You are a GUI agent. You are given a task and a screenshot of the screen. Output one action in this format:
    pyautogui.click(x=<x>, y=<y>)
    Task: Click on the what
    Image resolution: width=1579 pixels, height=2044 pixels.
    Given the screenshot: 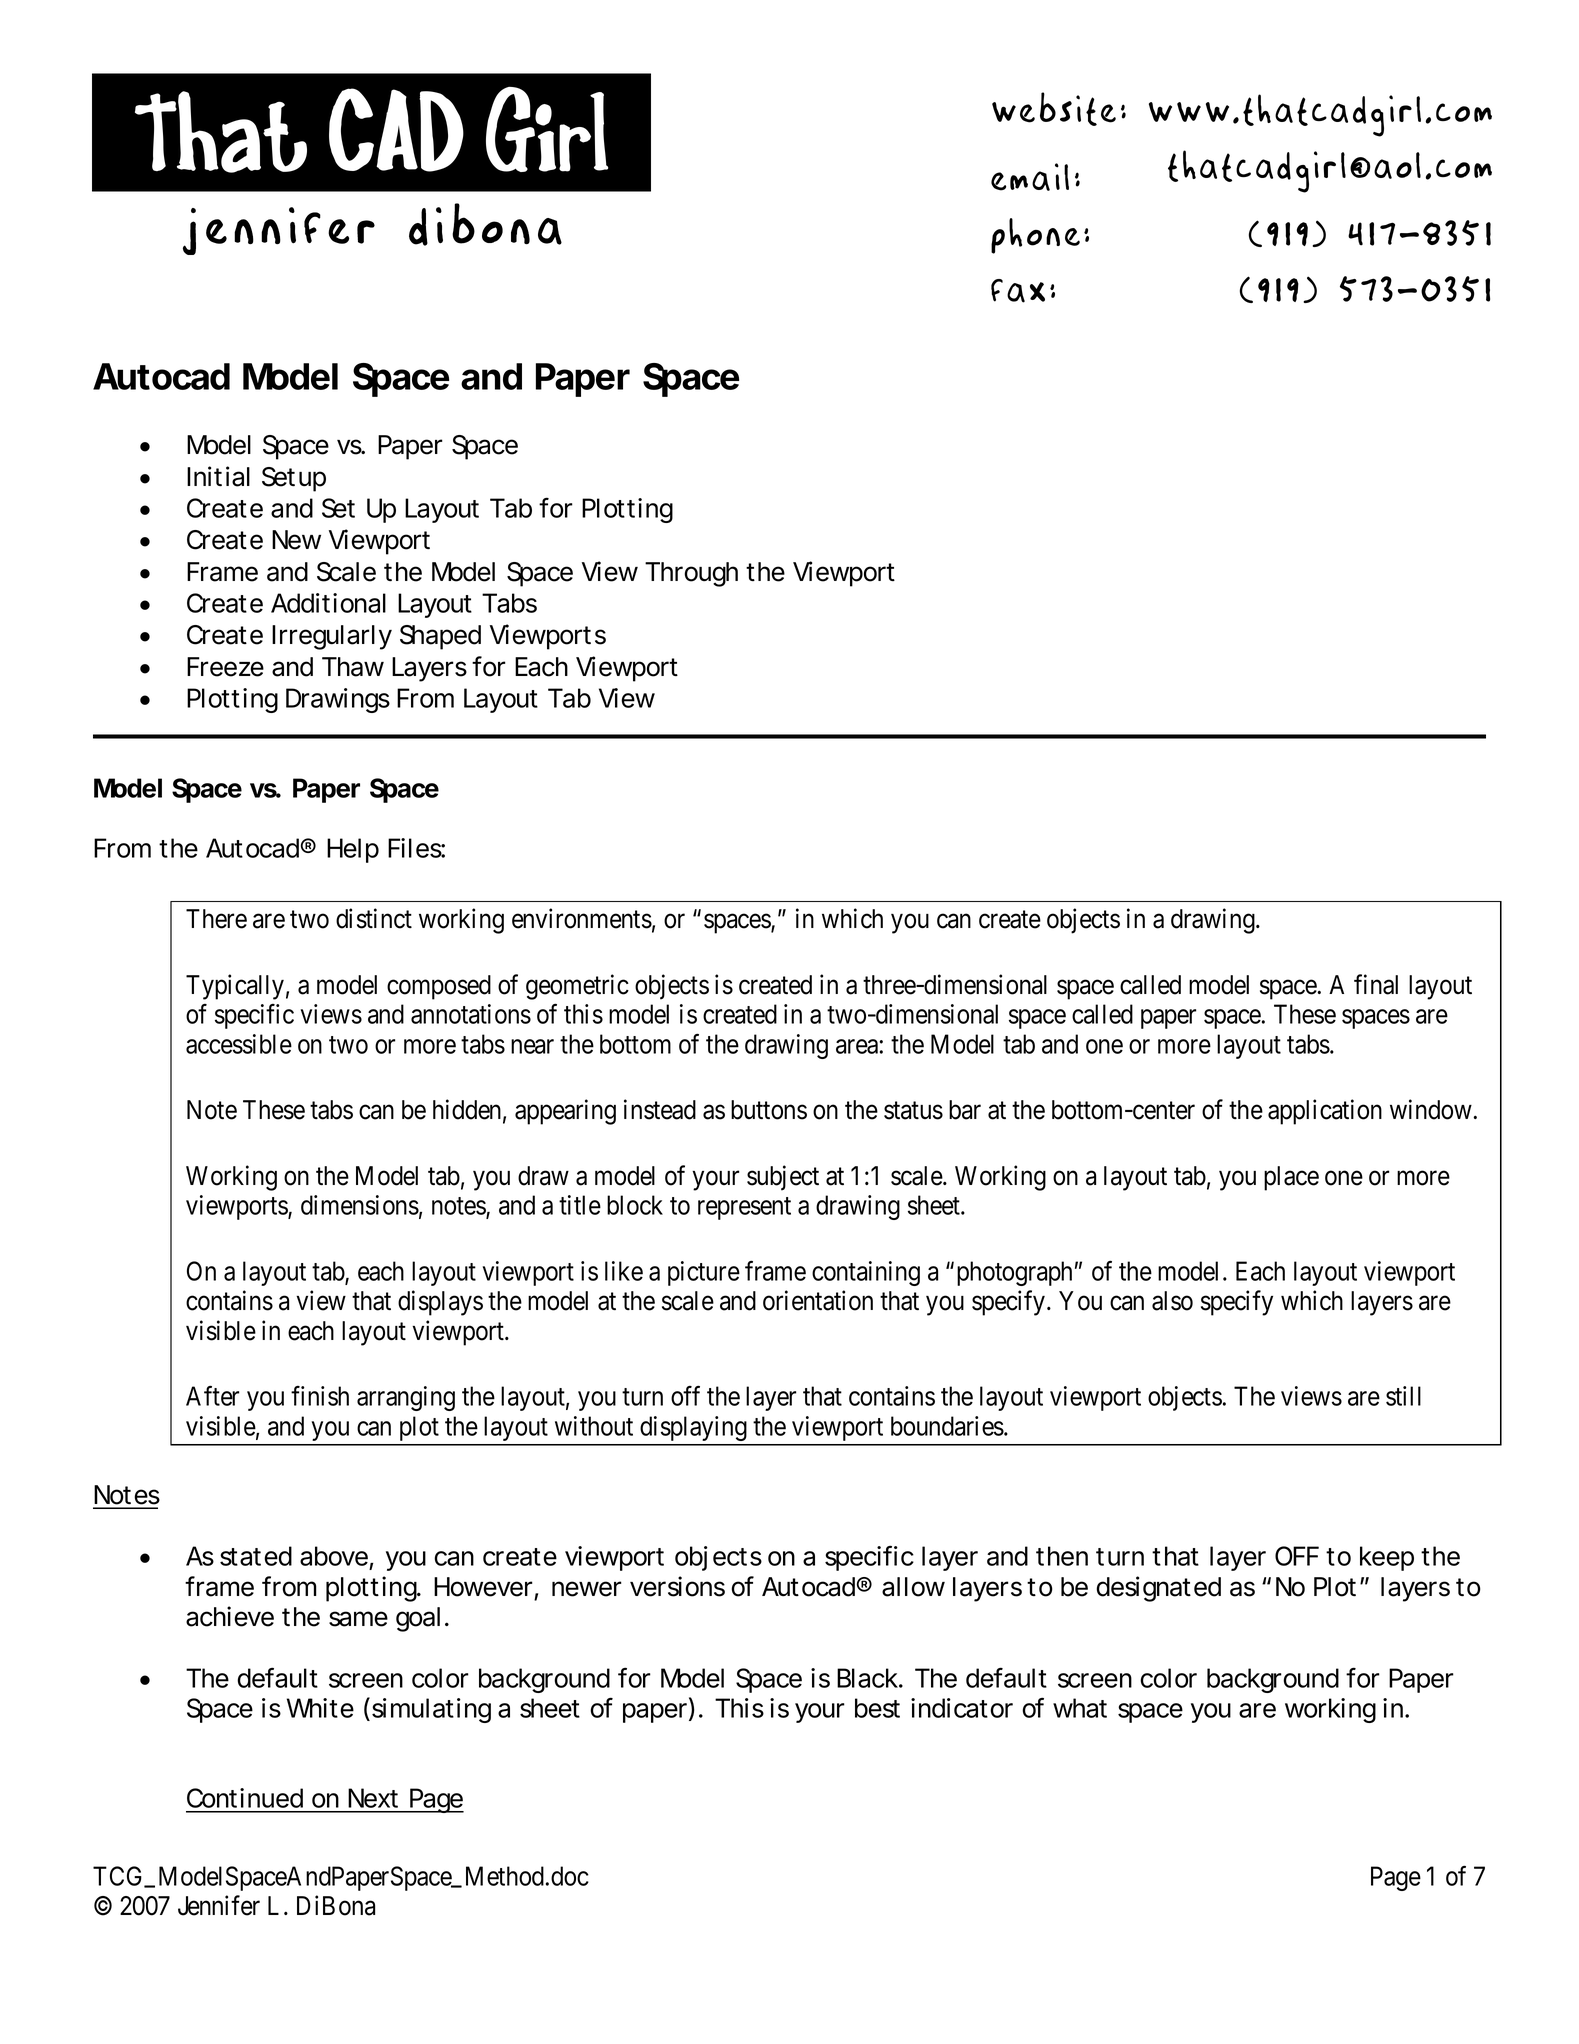 What is the action you would take?
    pyautogui.click(x=1080, y=1708)
